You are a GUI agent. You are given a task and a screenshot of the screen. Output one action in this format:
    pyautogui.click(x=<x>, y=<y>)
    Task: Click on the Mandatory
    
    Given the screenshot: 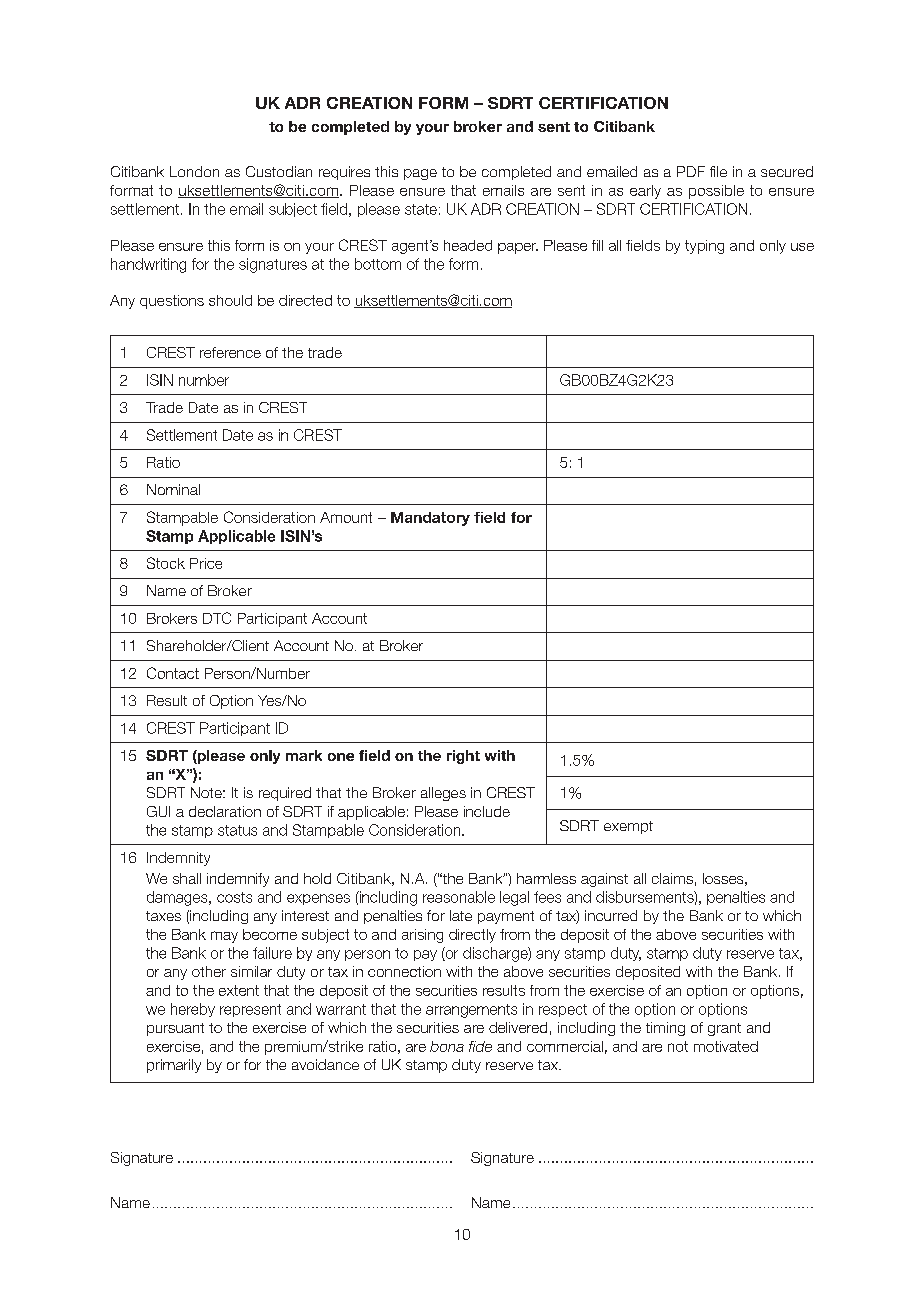 What is the action you would take?
    pyautogui.click(x=430, y=519)
